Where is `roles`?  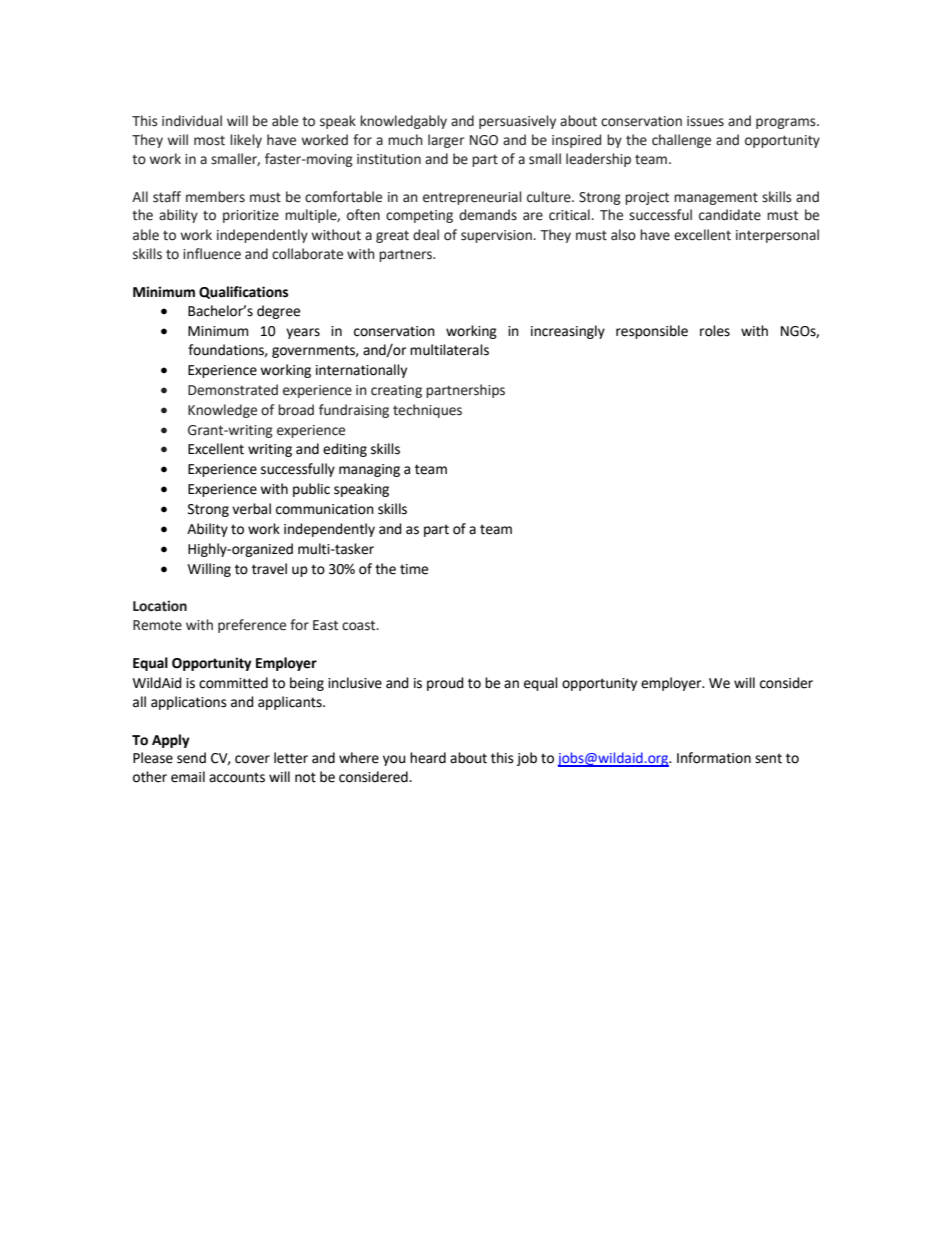
roles is located at coordinates (715, 331).
